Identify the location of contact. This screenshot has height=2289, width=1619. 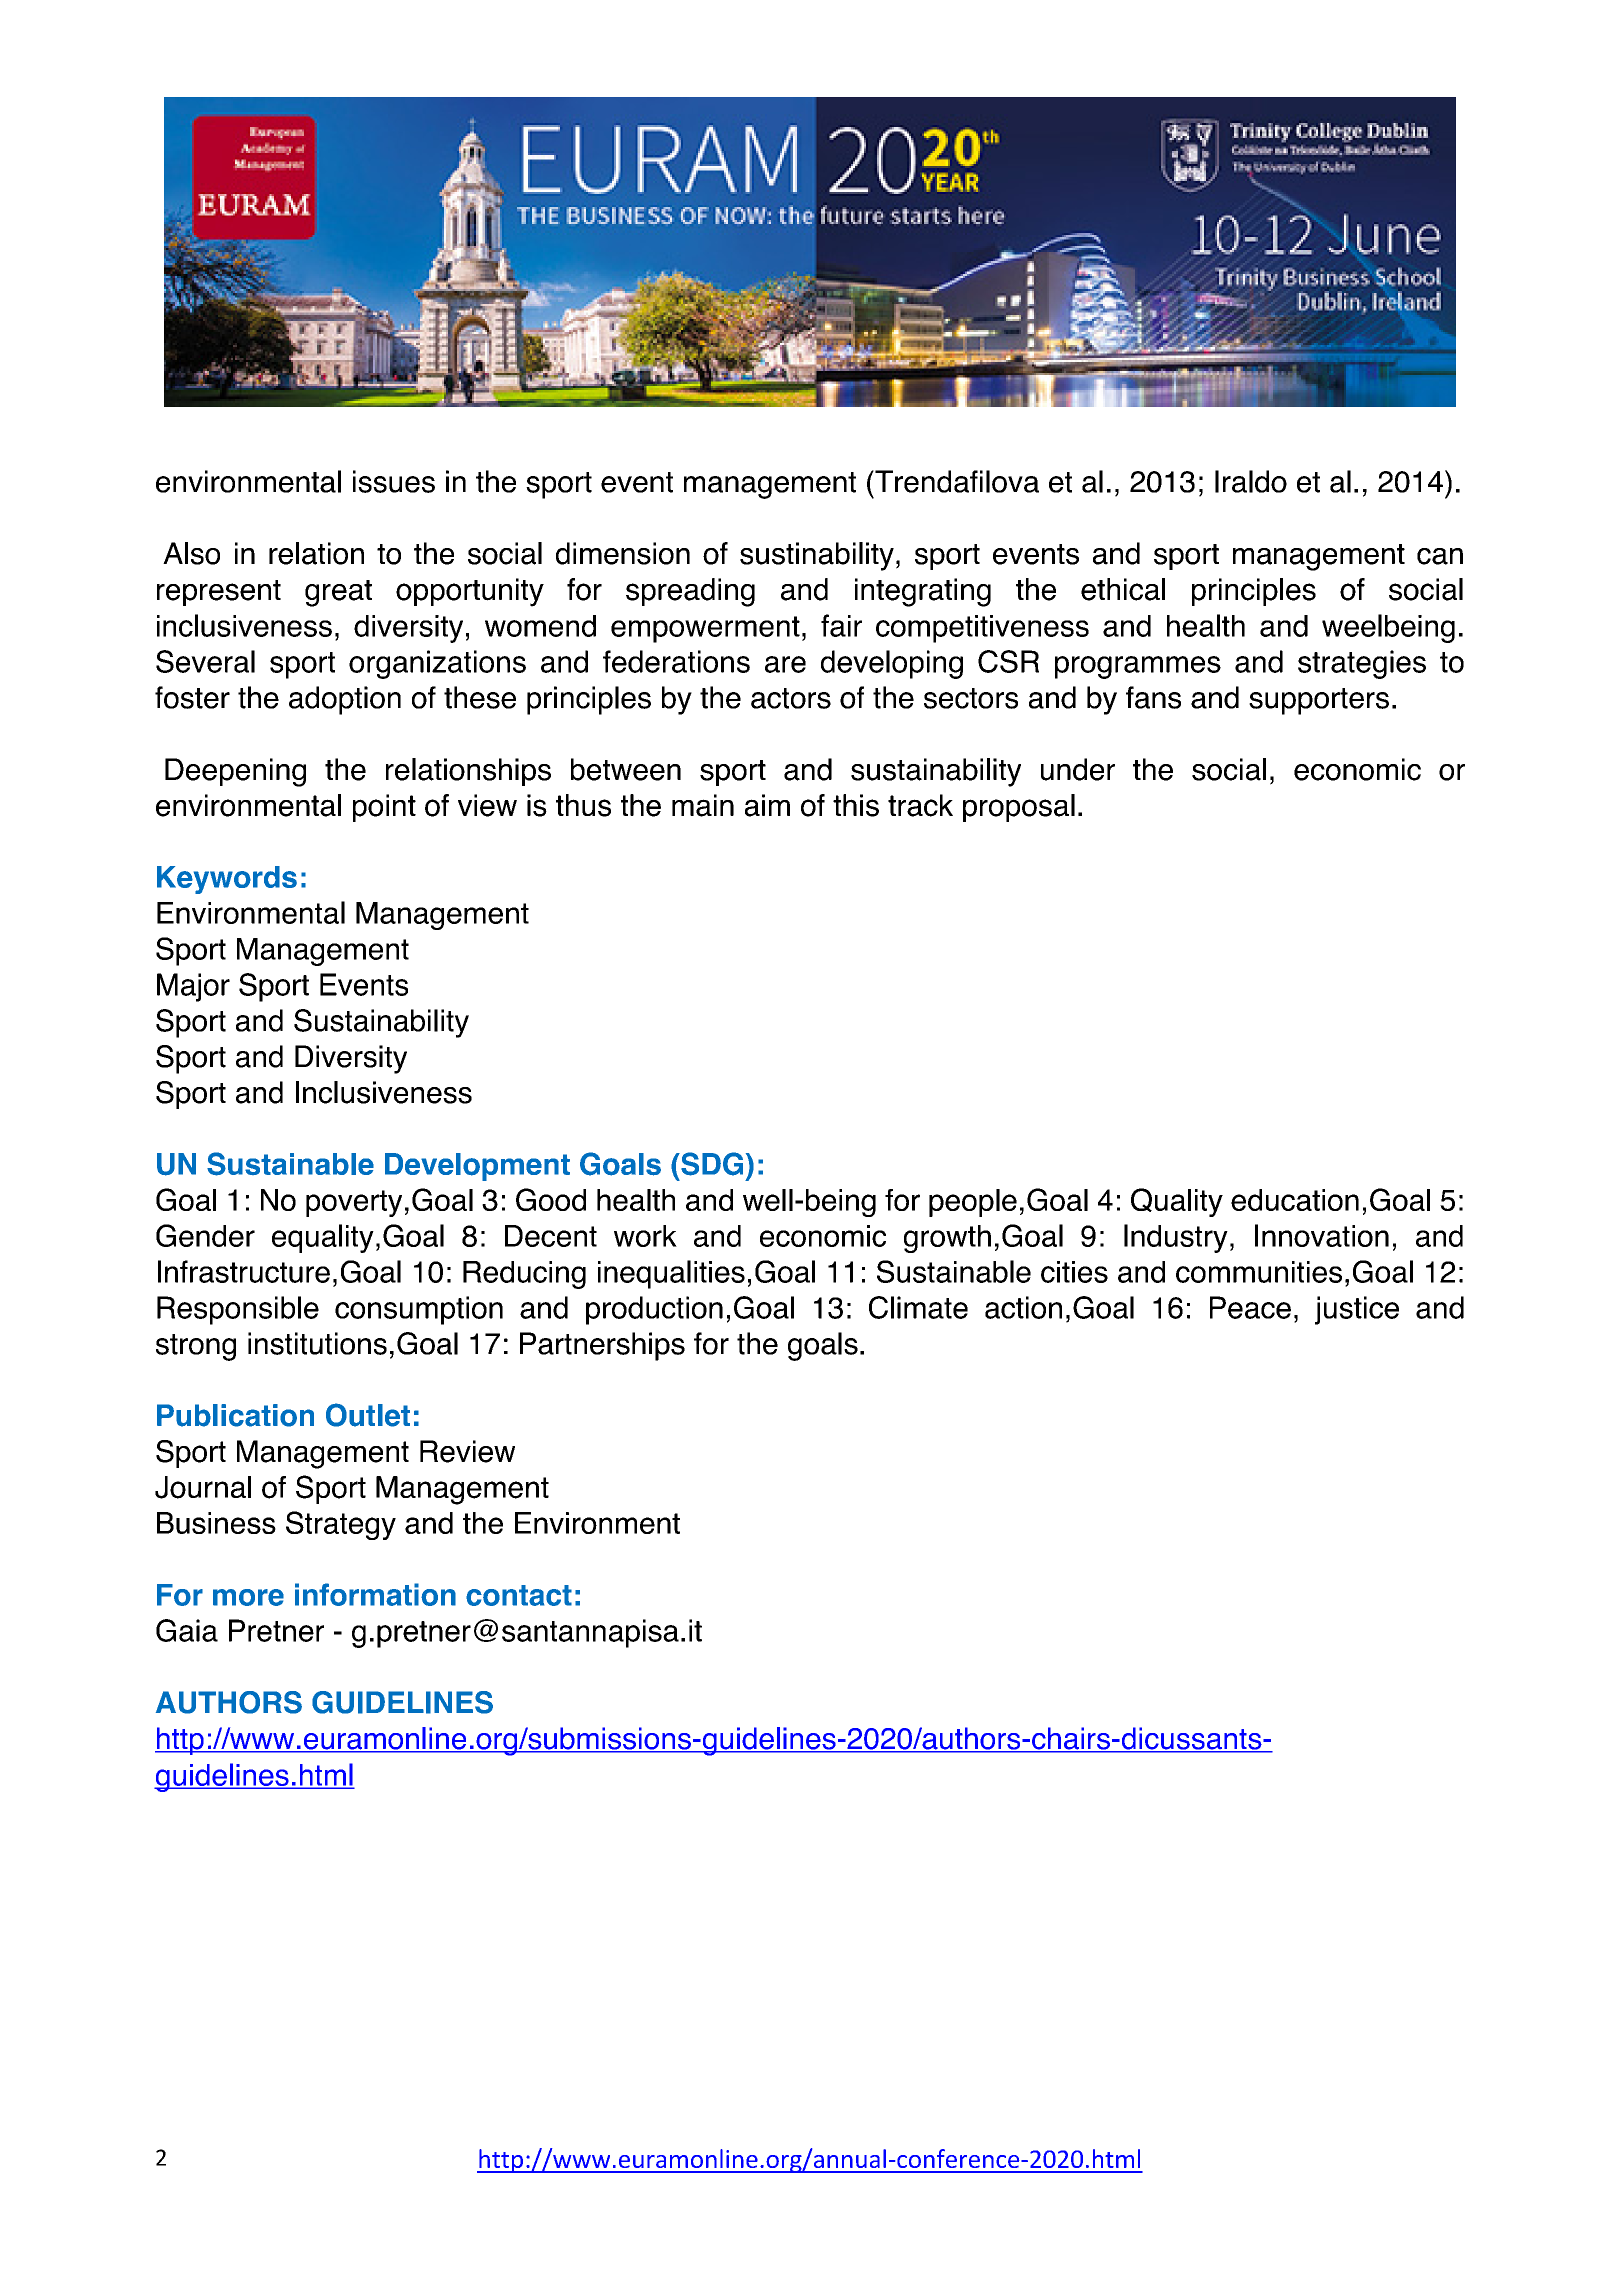
(519, 1595).
